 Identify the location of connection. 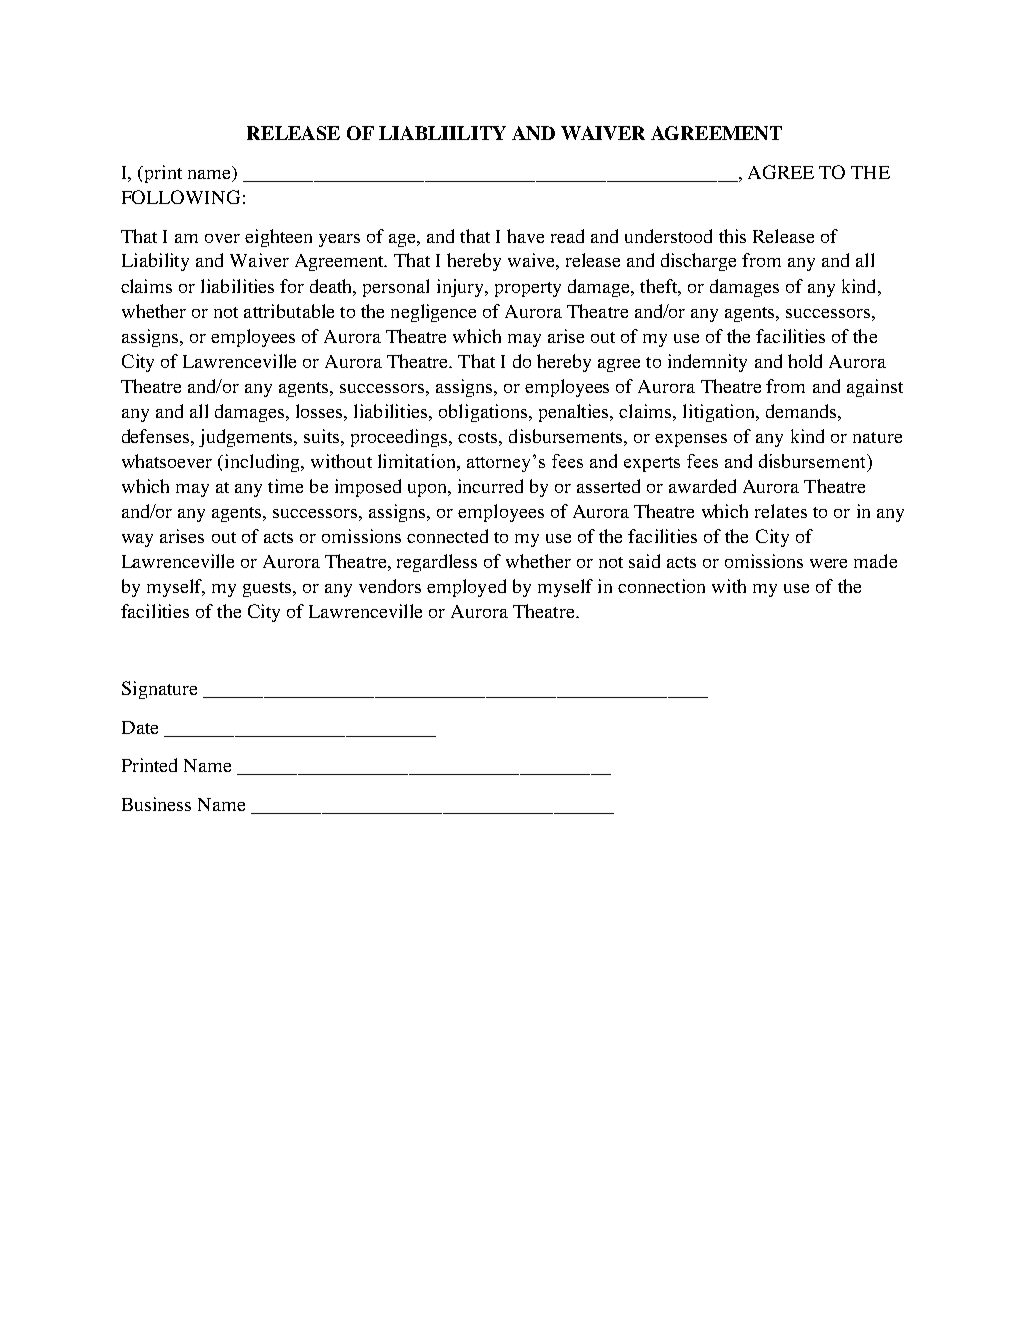
(661, 586).
